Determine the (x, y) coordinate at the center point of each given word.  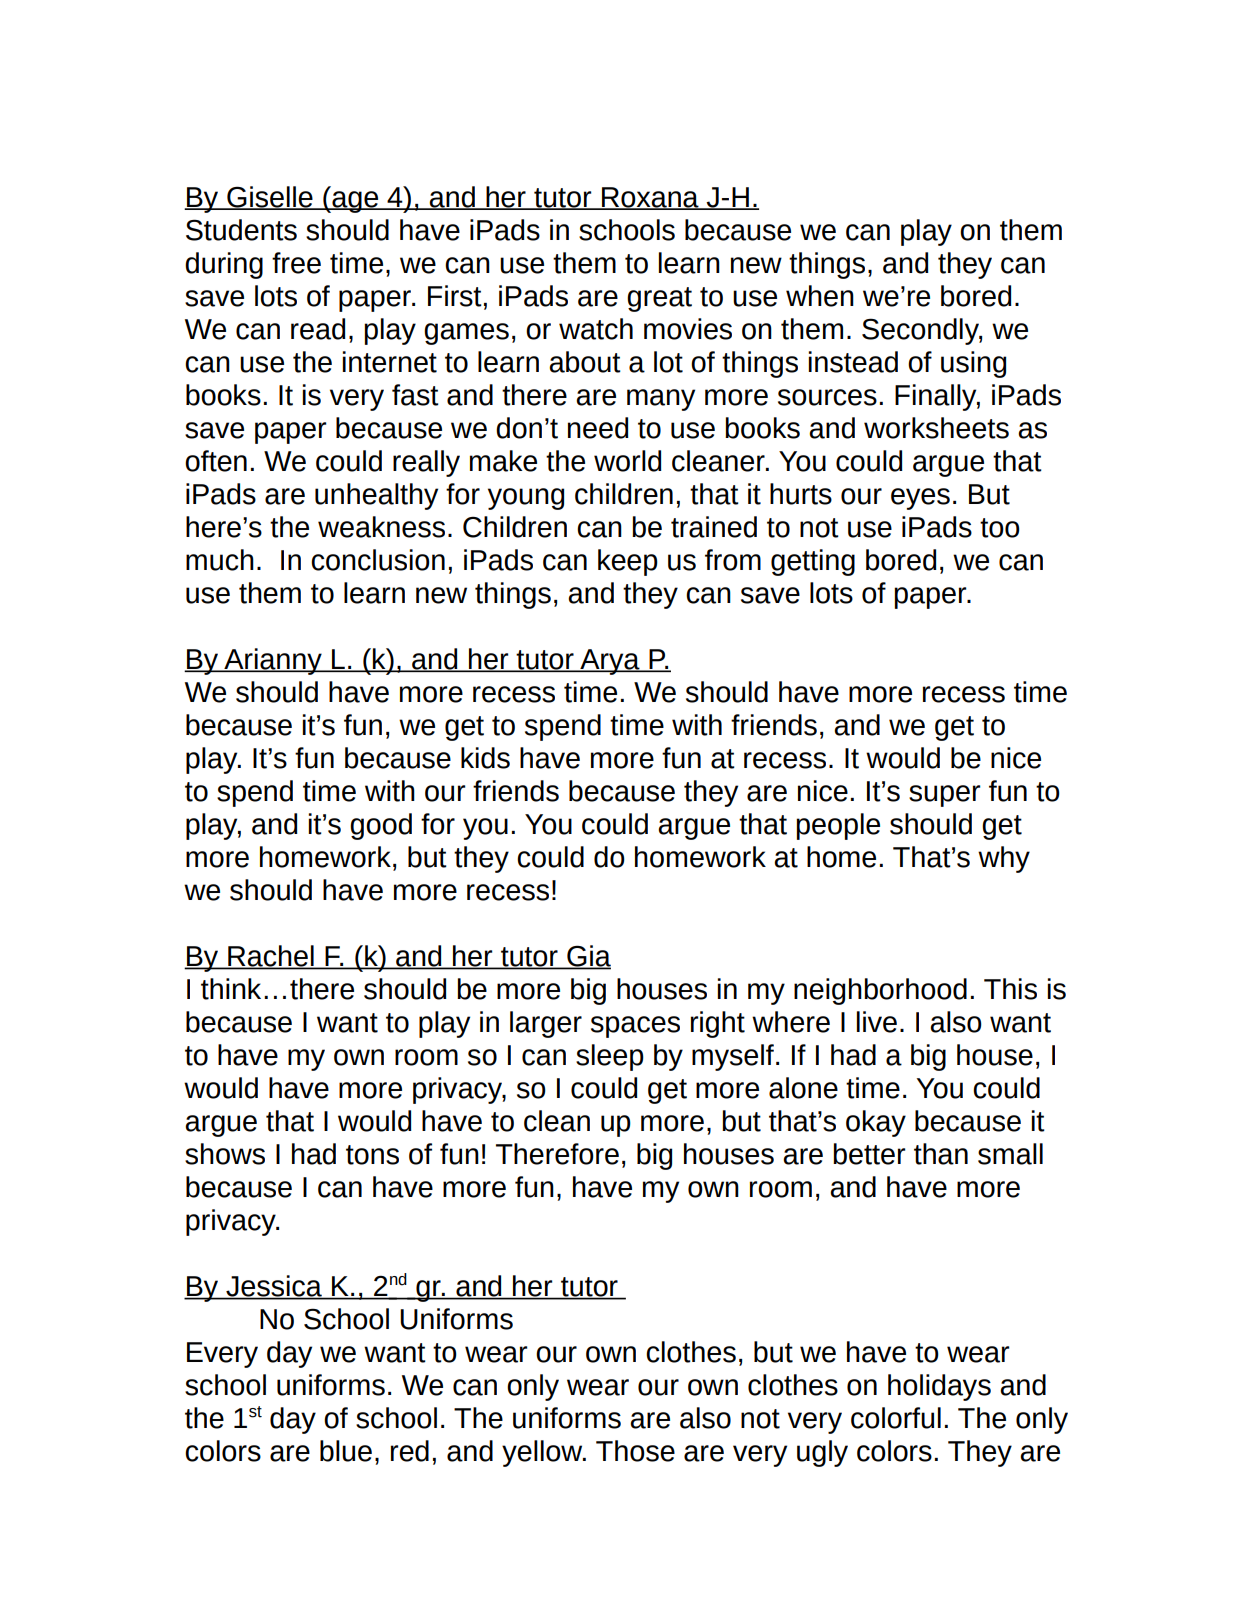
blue (346, 1451)
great (659, 299)
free (296, 263)
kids (485, 758)
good (381, 826)
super (945, 796)
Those (635, 1451)
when (820, 296)
